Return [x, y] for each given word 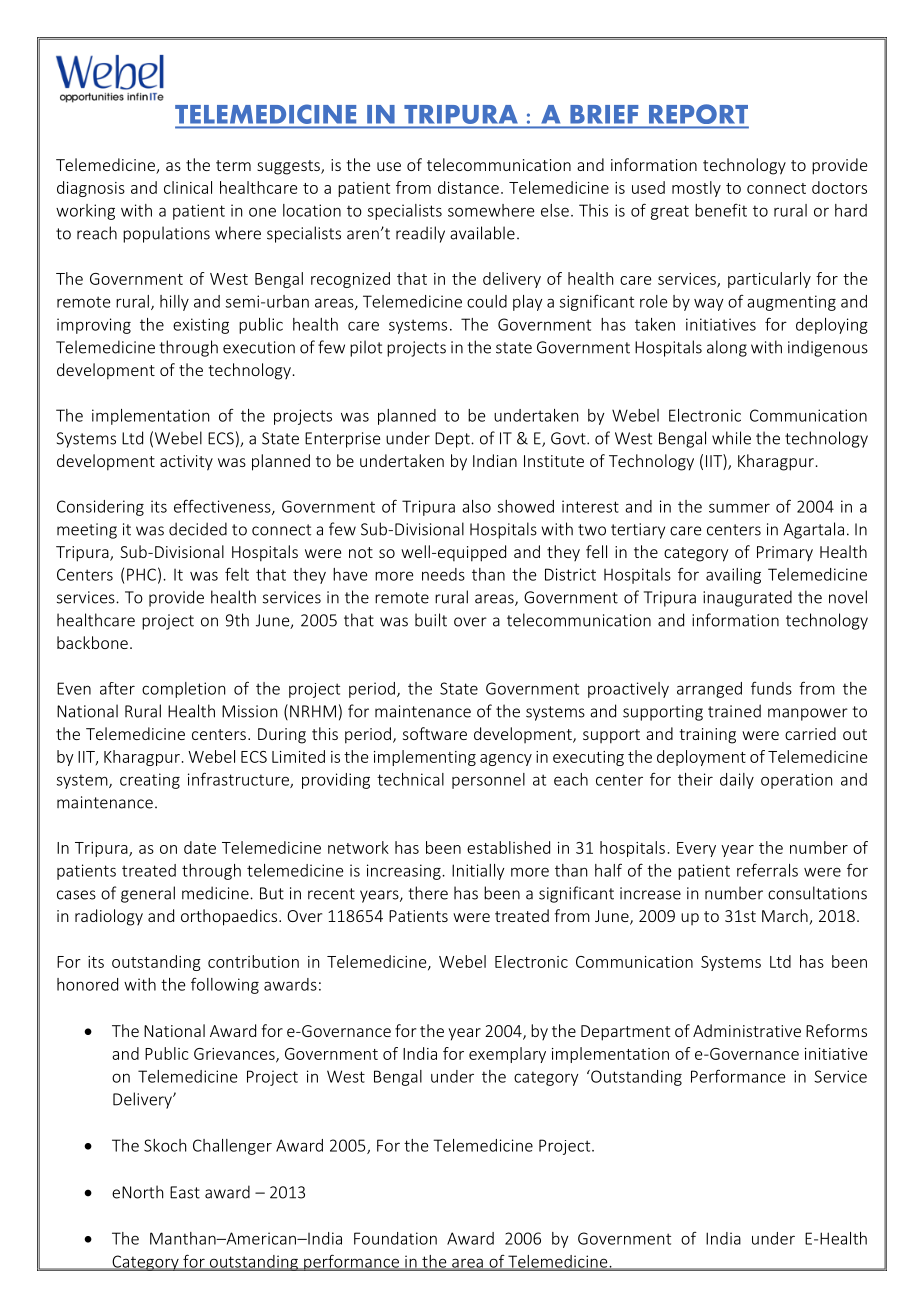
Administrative [747, 1030]
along [727, 348]
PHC [141, 574]
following [225, 986]
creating [150, 781]
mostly [696, 189]
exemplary [507, 1055]
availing [733, 576]
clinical [188, 187]
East [185, 1192]
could [487, 301]
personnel [488, 781]
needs [443, 574]
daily [737, 781]
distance [468, 187]
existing [201, 326]
